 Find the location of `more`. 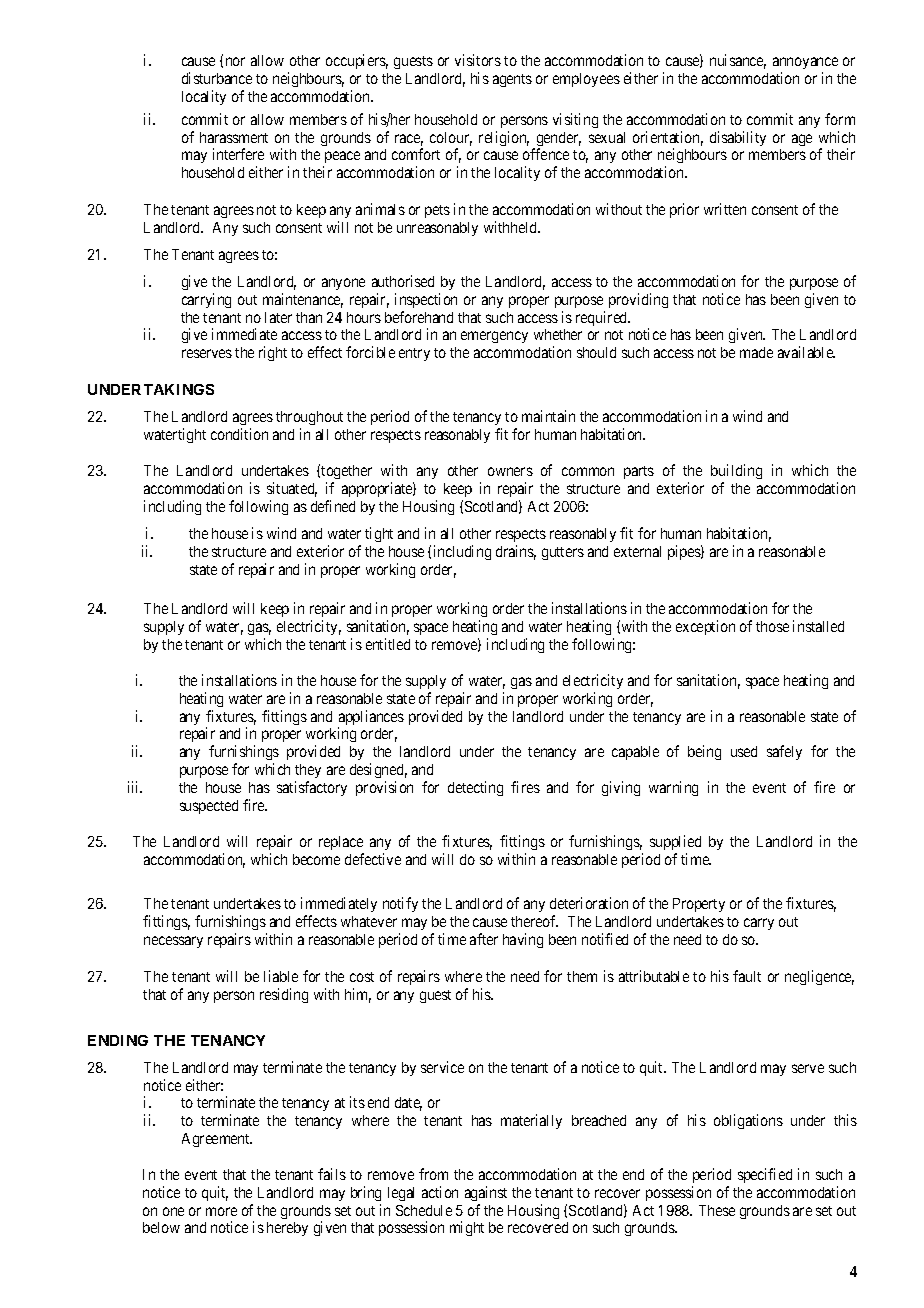

more is located at coordinates (221, 1211).
